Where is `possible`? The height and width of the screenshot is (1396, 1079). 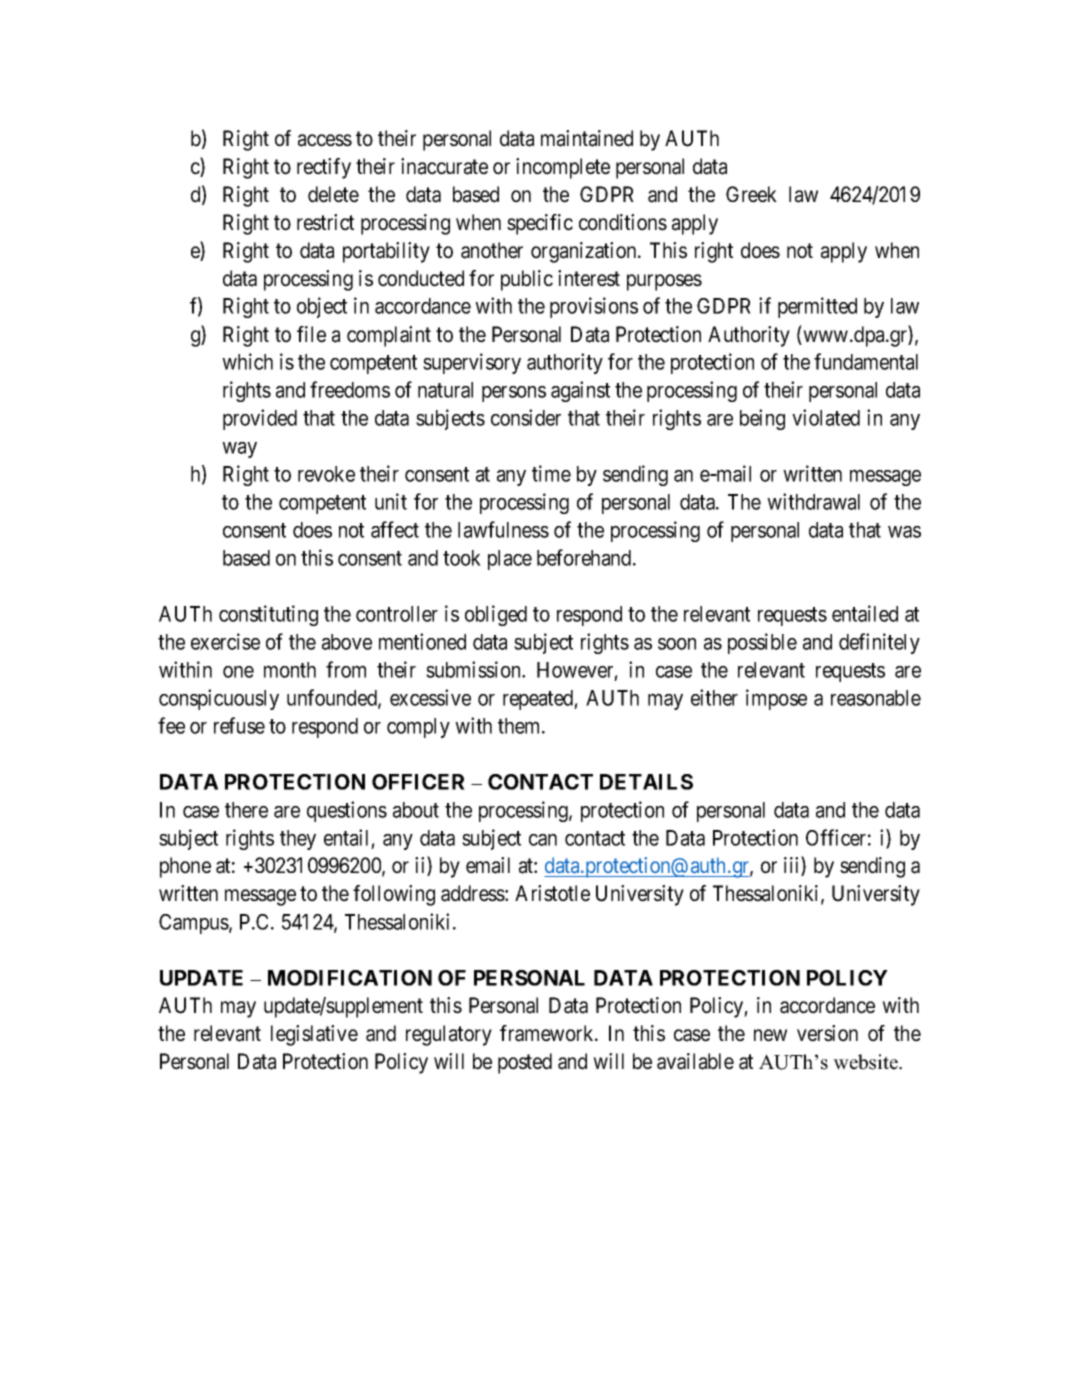
possible is located at coordinates (762, 643).
